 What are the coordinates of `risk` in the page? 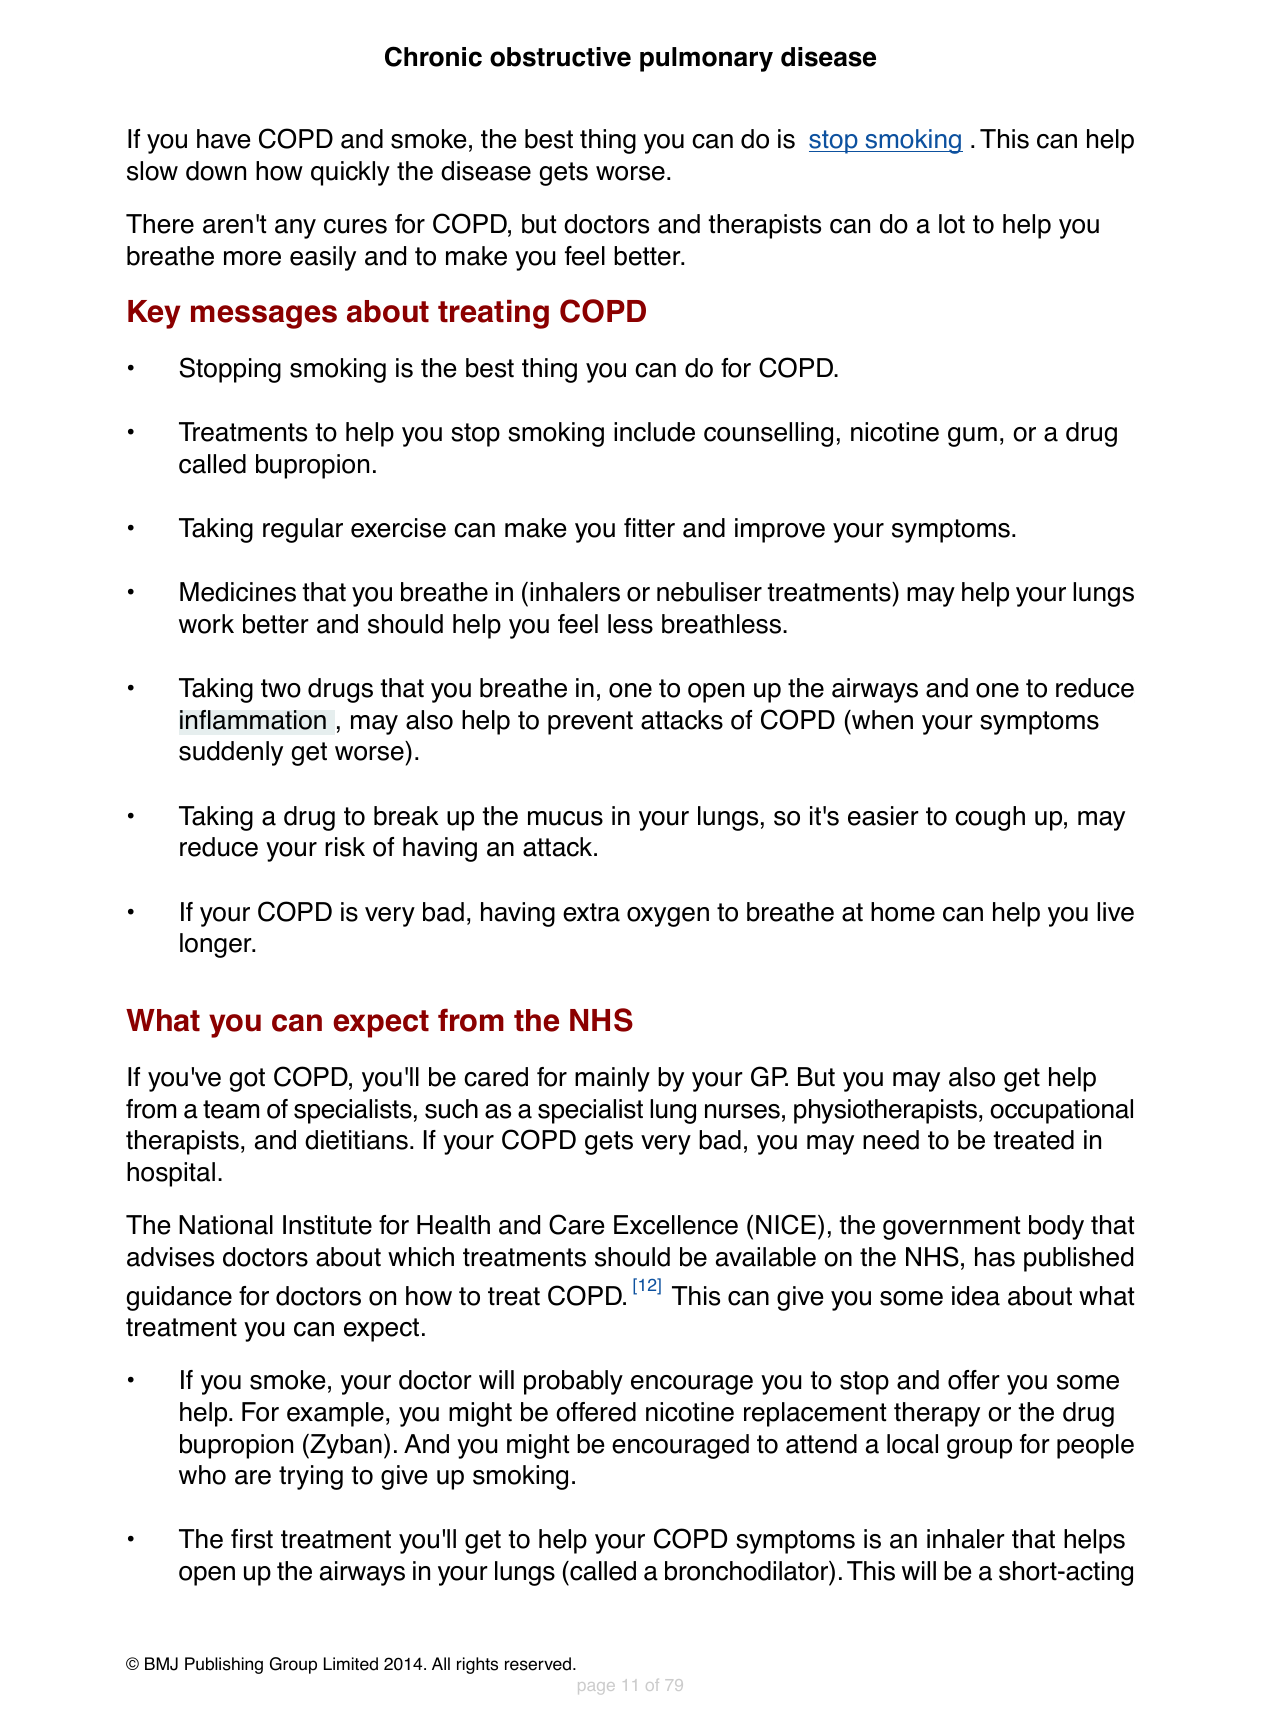 It's located at (345, 847).
